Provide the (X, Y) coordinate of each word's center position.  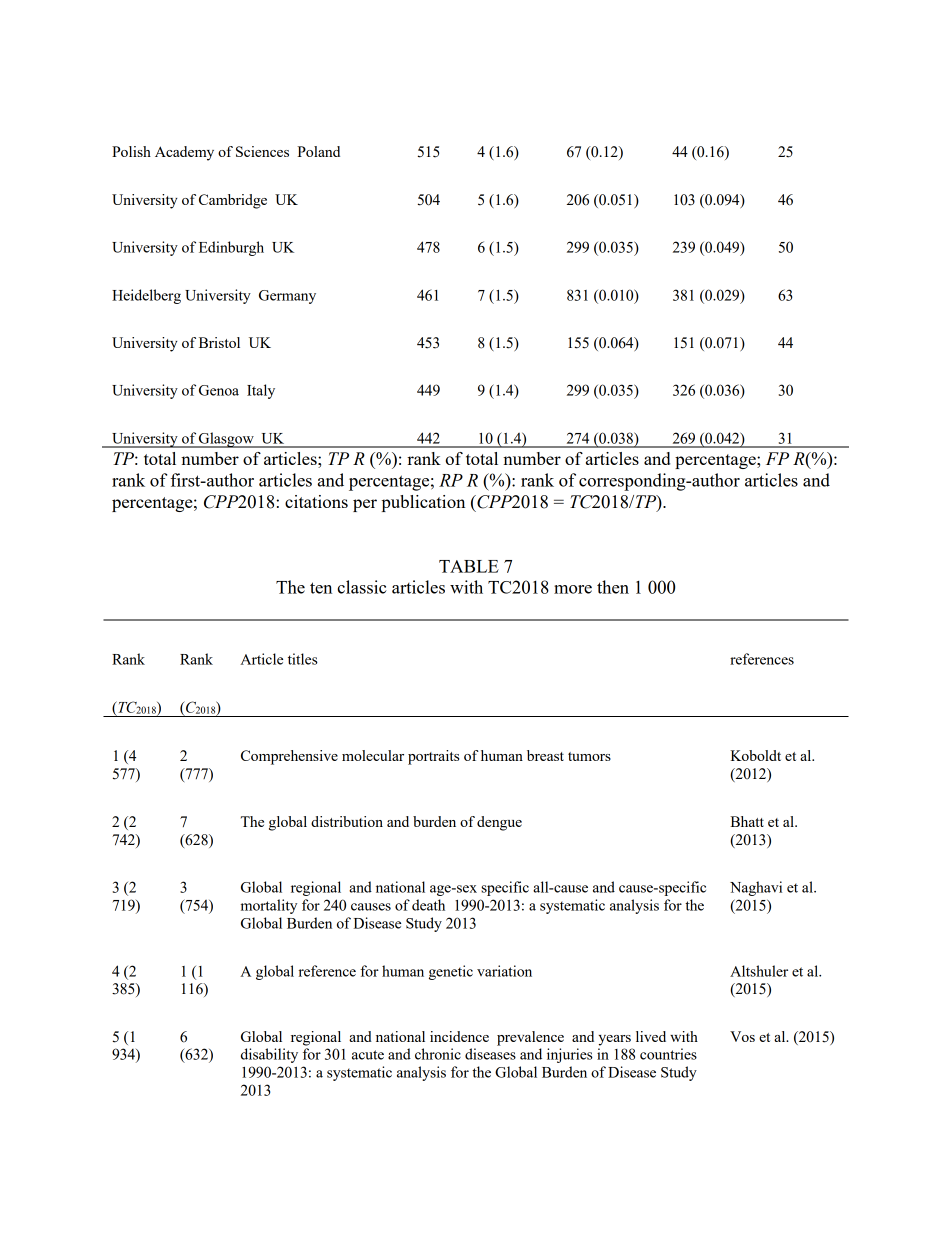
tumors (589, 756)
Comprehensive (289, 757)
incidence (459, 1036)
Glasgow (226, 440)
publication (423, 503)
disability (269, 1055)
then (613, 587)
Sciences (262, 151)
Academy (184, 153)
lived (651, 1036)
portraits (433, 757)
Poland (318, 151)
